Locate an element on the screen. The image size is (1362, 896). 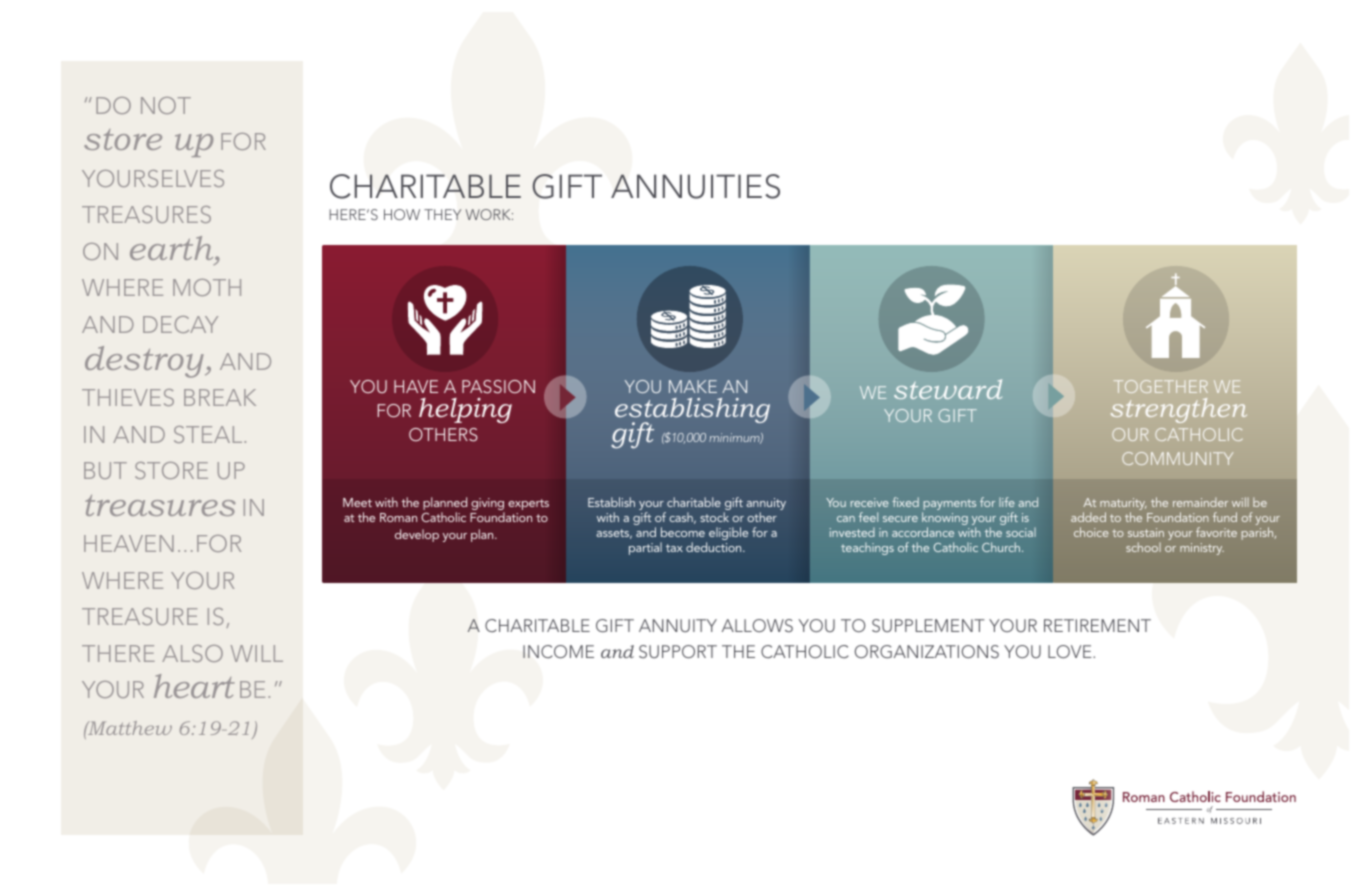
Meet is located at coordinates (357, 502).
